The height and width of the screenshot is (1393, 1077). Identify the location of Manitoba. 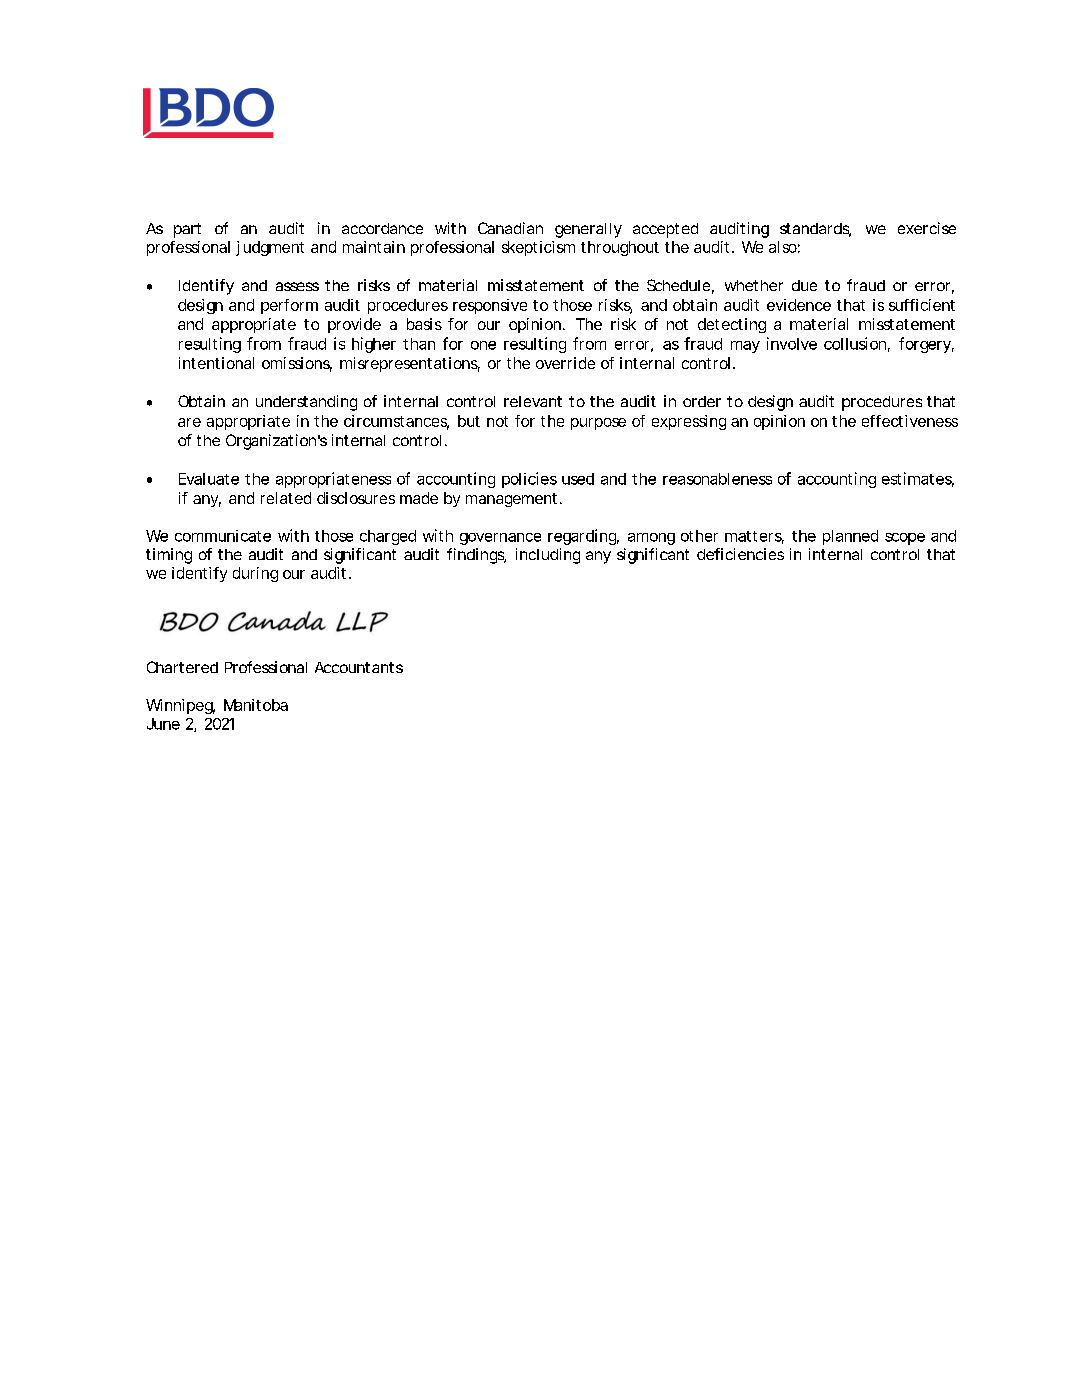
(256, 705).
